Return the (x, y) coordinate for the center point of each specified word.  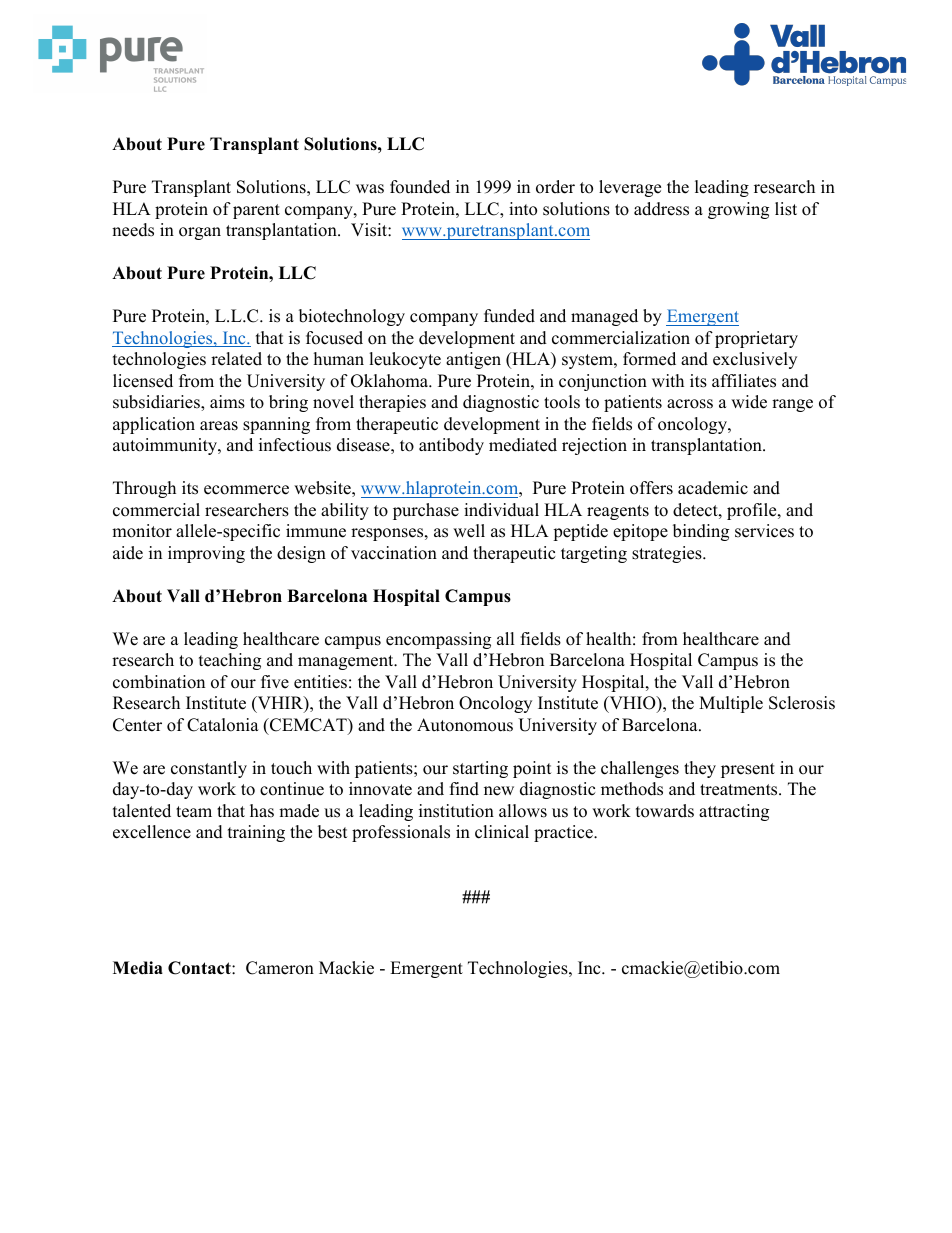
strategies (668, 554)
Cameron (280, 968)
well (469, 531)
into (523, 209)
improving (206, 554)
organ (200, 233)
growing (738, 210)
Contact (200, 968)
